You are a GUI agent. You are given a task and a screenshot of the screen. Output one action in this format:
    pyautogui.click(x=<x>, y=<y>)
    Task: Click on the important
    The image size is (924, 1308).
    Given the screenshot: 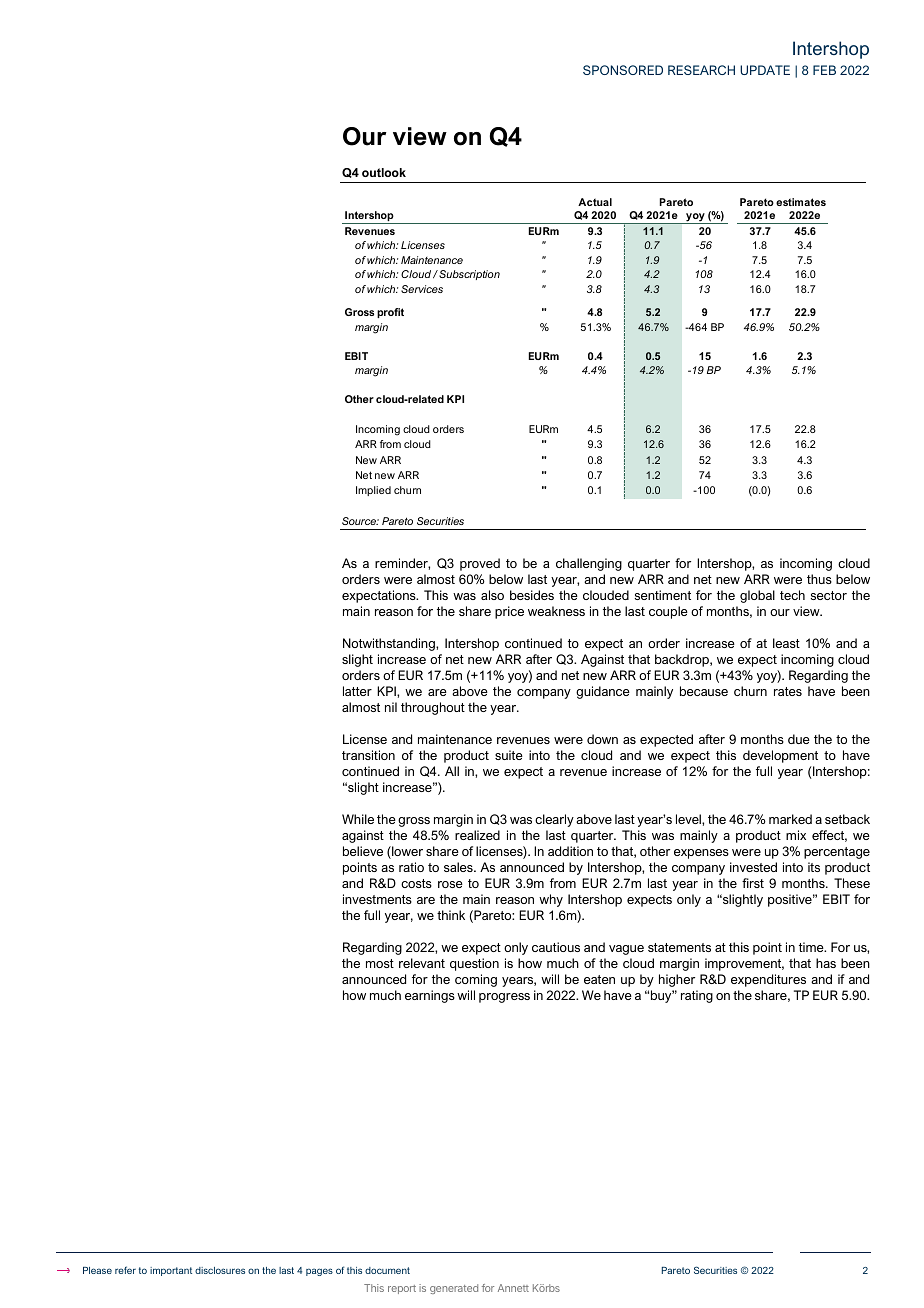 What is the action you would take?
    pyautogui.click(x=171, y=1271)
